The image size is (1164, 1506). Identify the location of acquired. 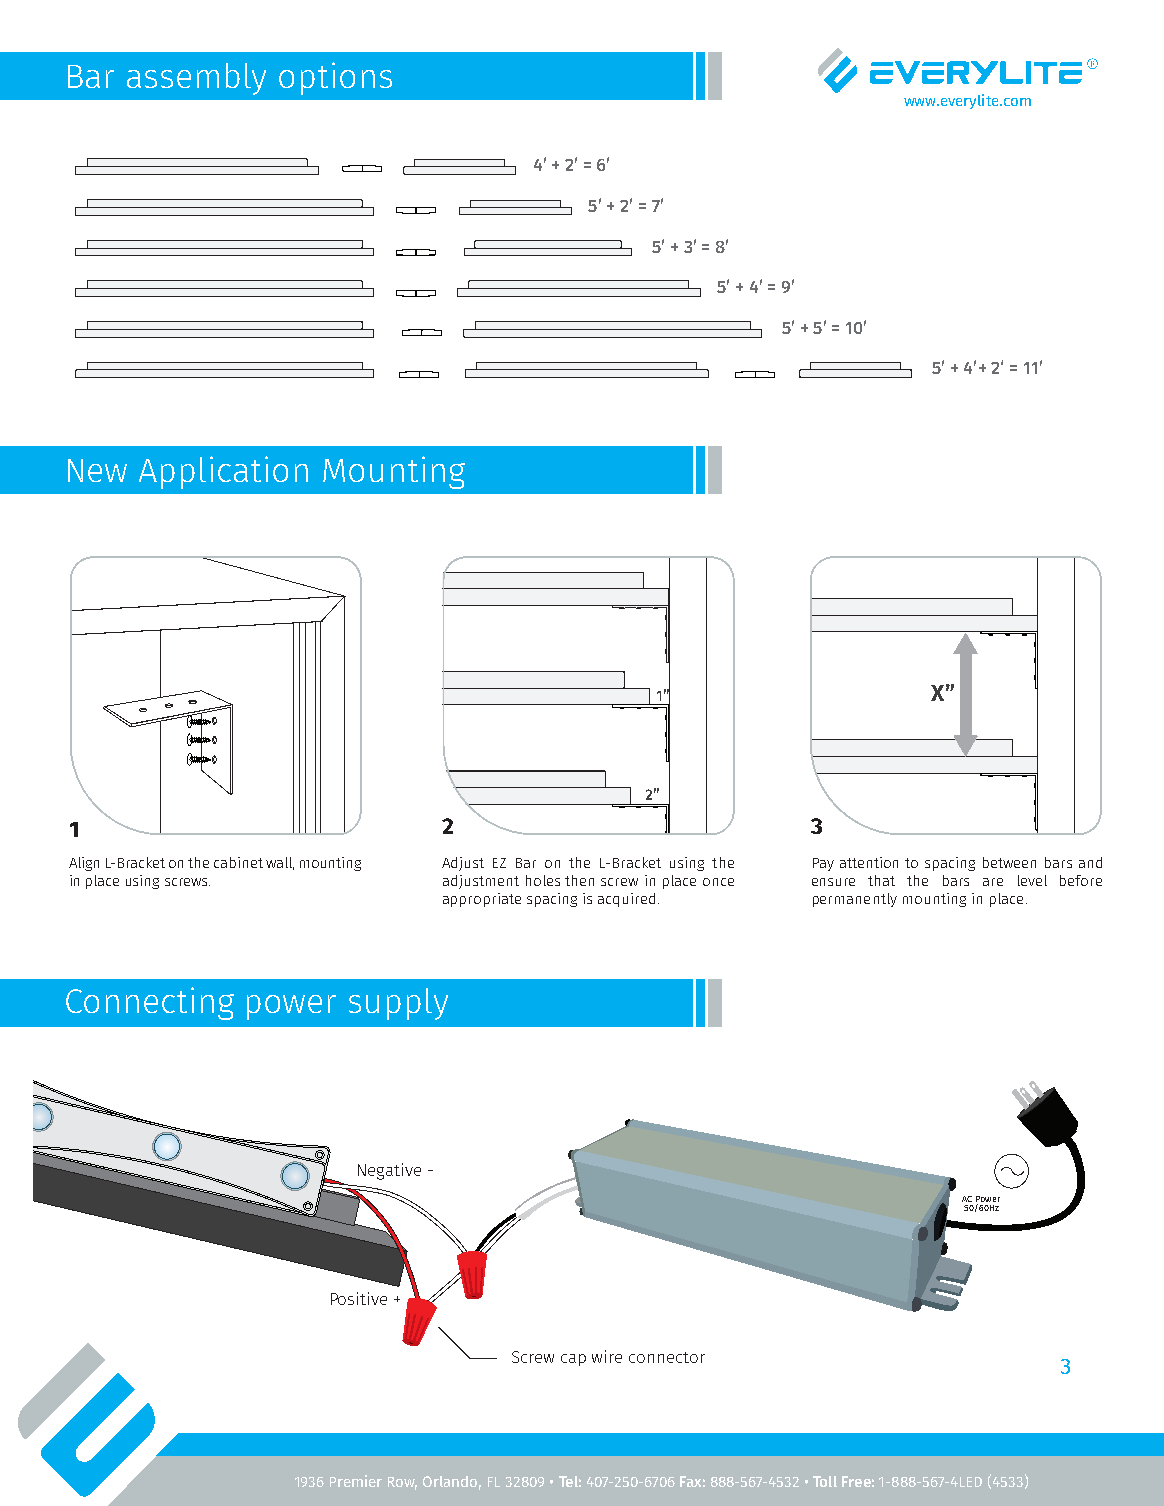
(626, 900).
